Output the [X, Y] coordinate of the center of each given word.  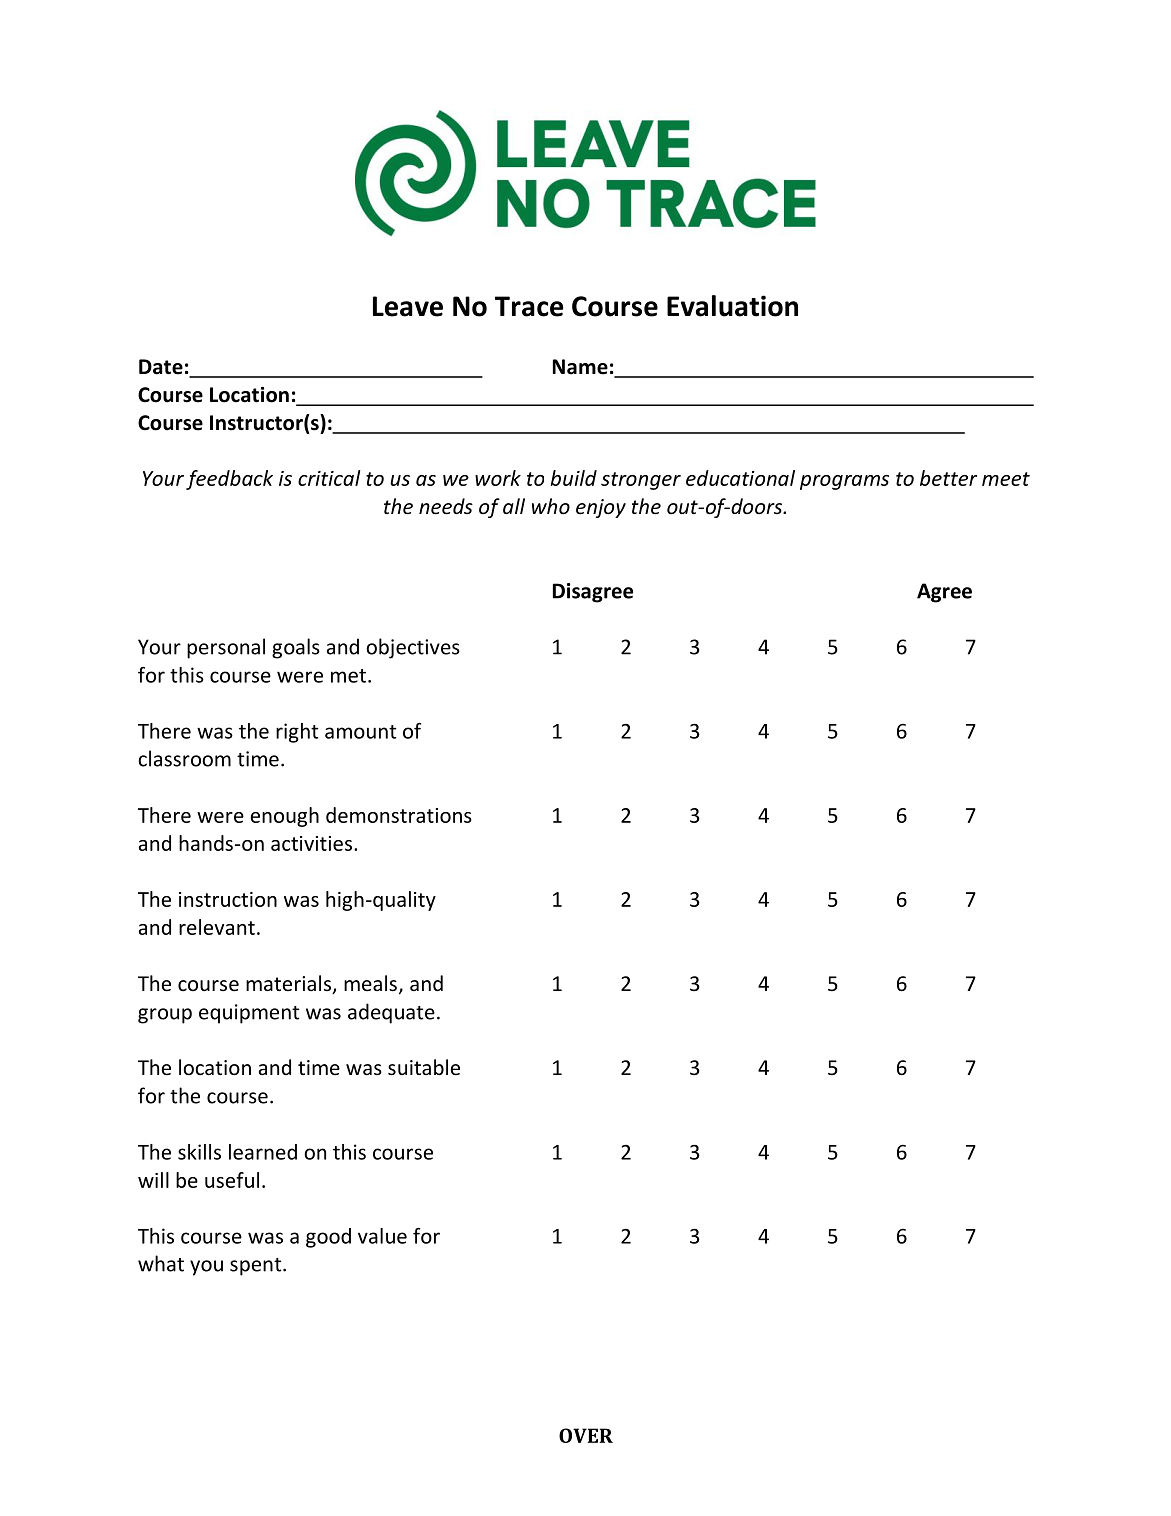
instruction [228, 899]
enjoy [601, 508]
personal [226, 648]
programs [844, 482]
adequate [391, 1013]
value [382, 1236]
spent [257, 1267]
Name [580, 367]
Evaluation [732, 306]
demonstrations [399, 815]
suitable [424, 1067]
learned [263, 1152]
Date [161, 367]
